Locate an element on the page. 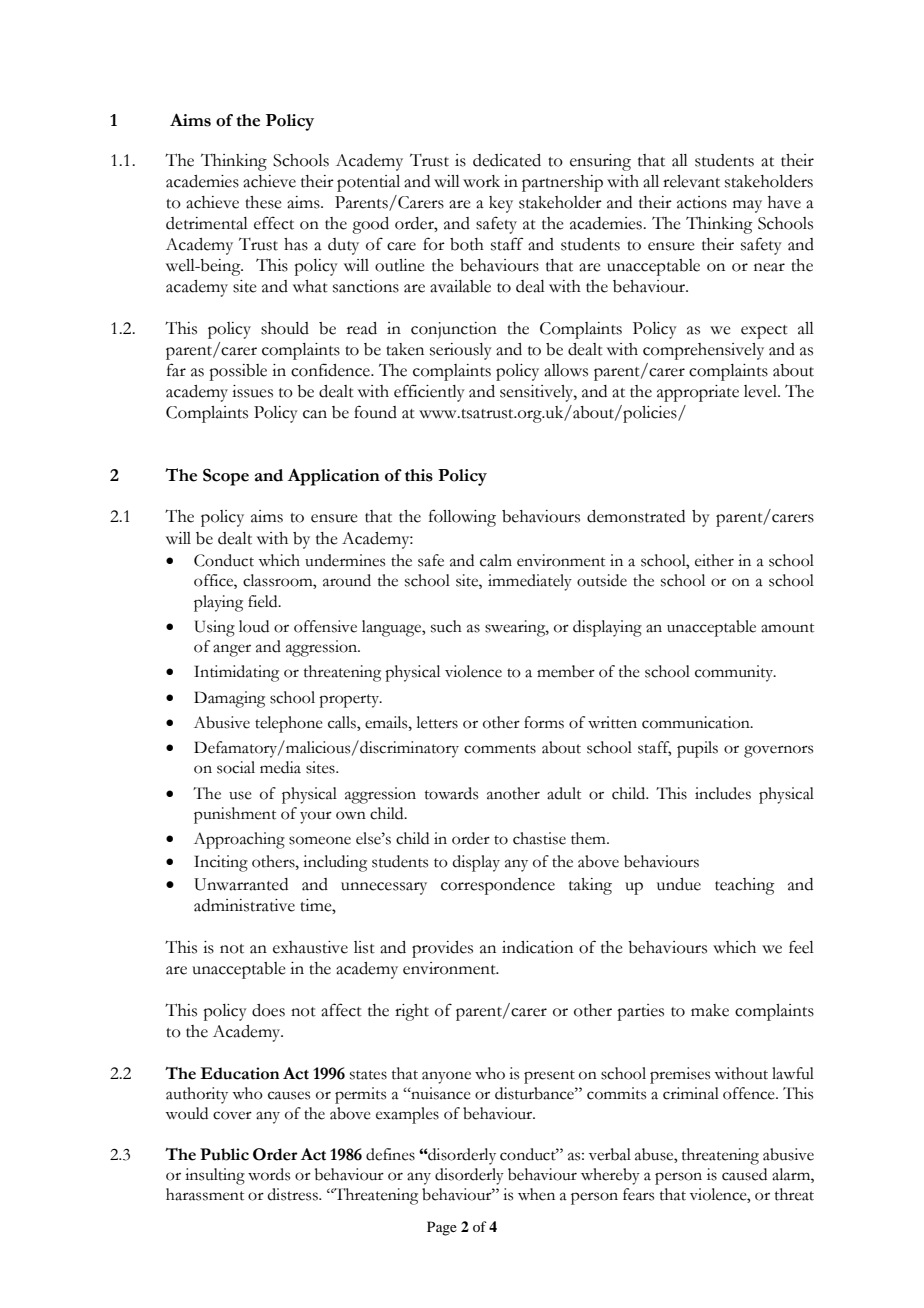 The width and height of the page is (924, 1308). teaching is located at coordinates (745, 886).
